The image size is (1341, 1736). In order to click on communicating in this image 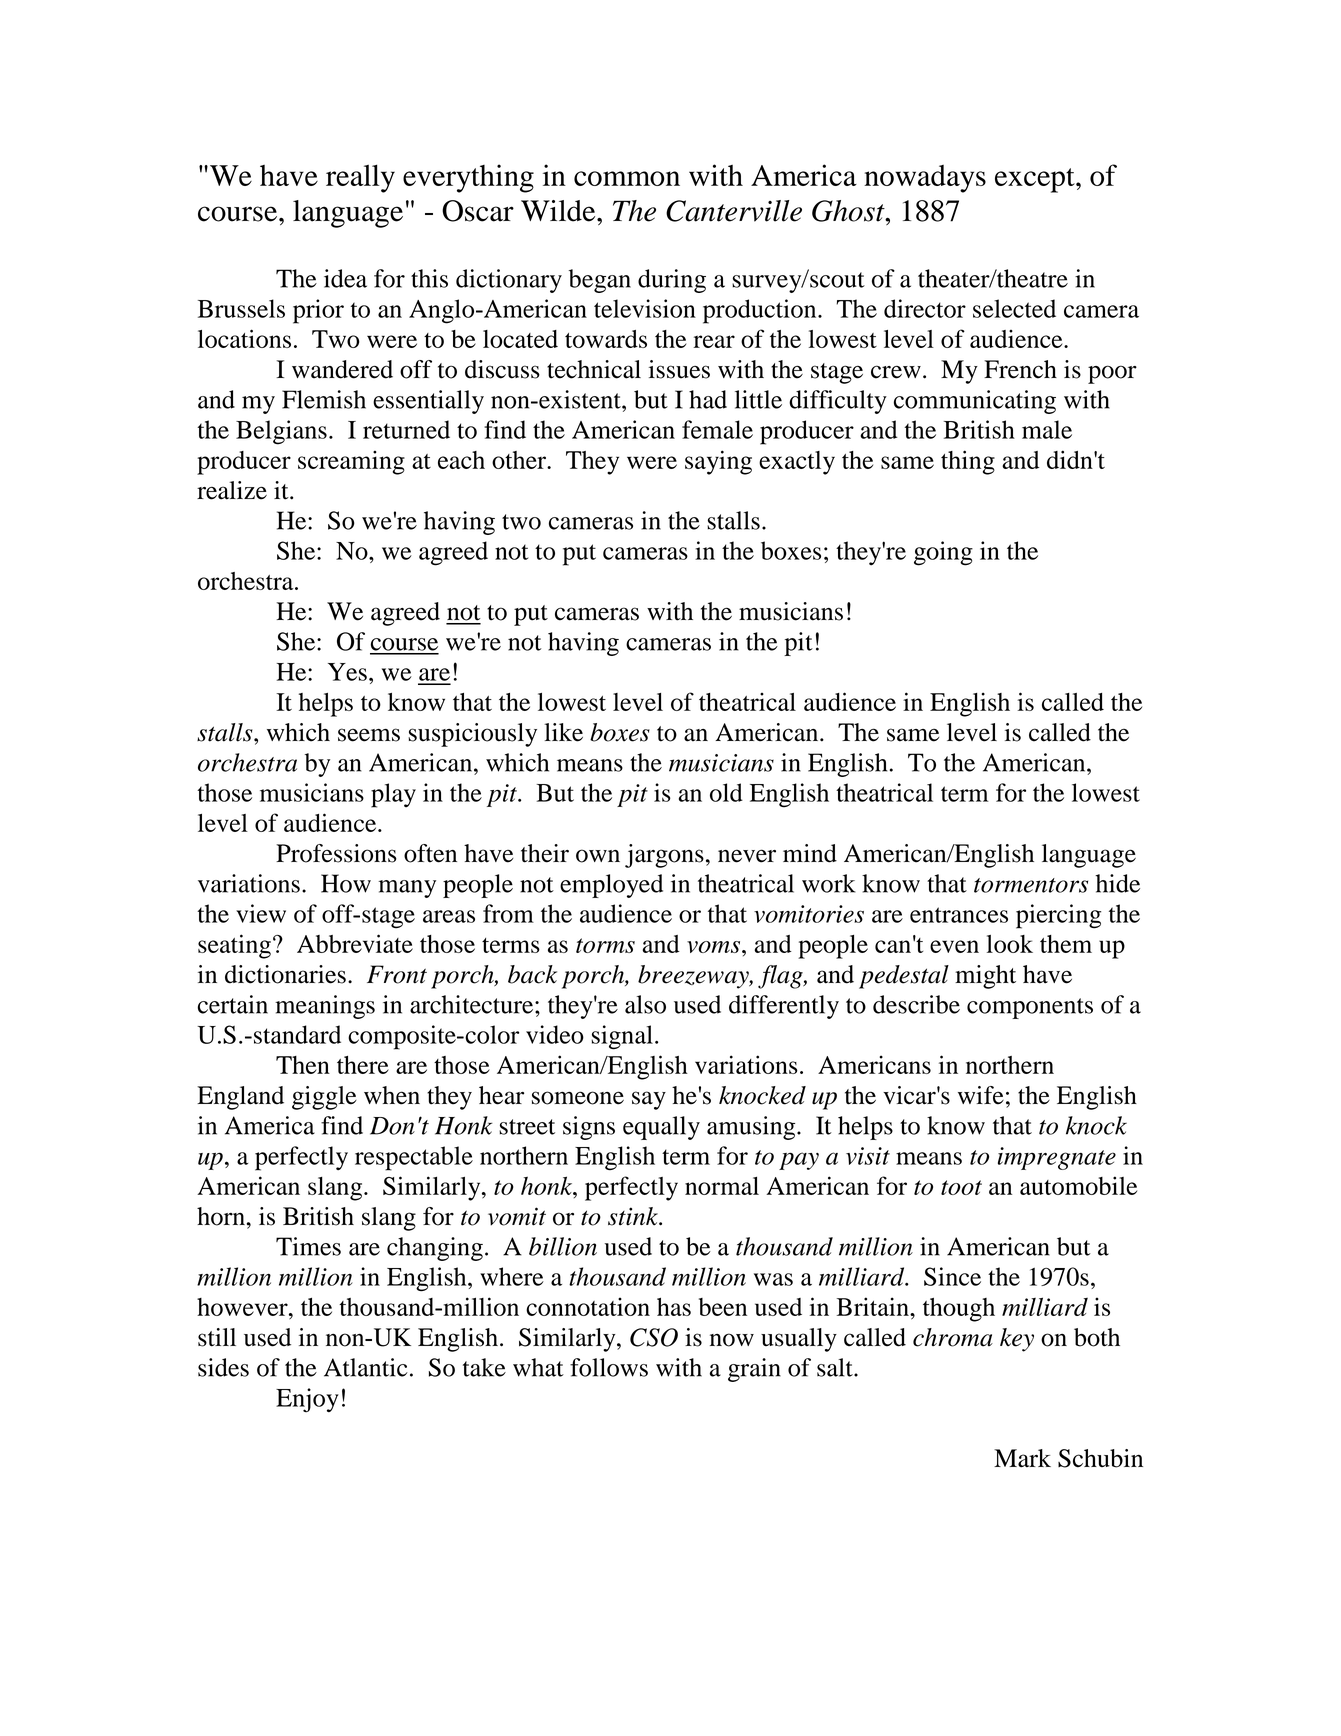, I will do `click(975, 402)`.
